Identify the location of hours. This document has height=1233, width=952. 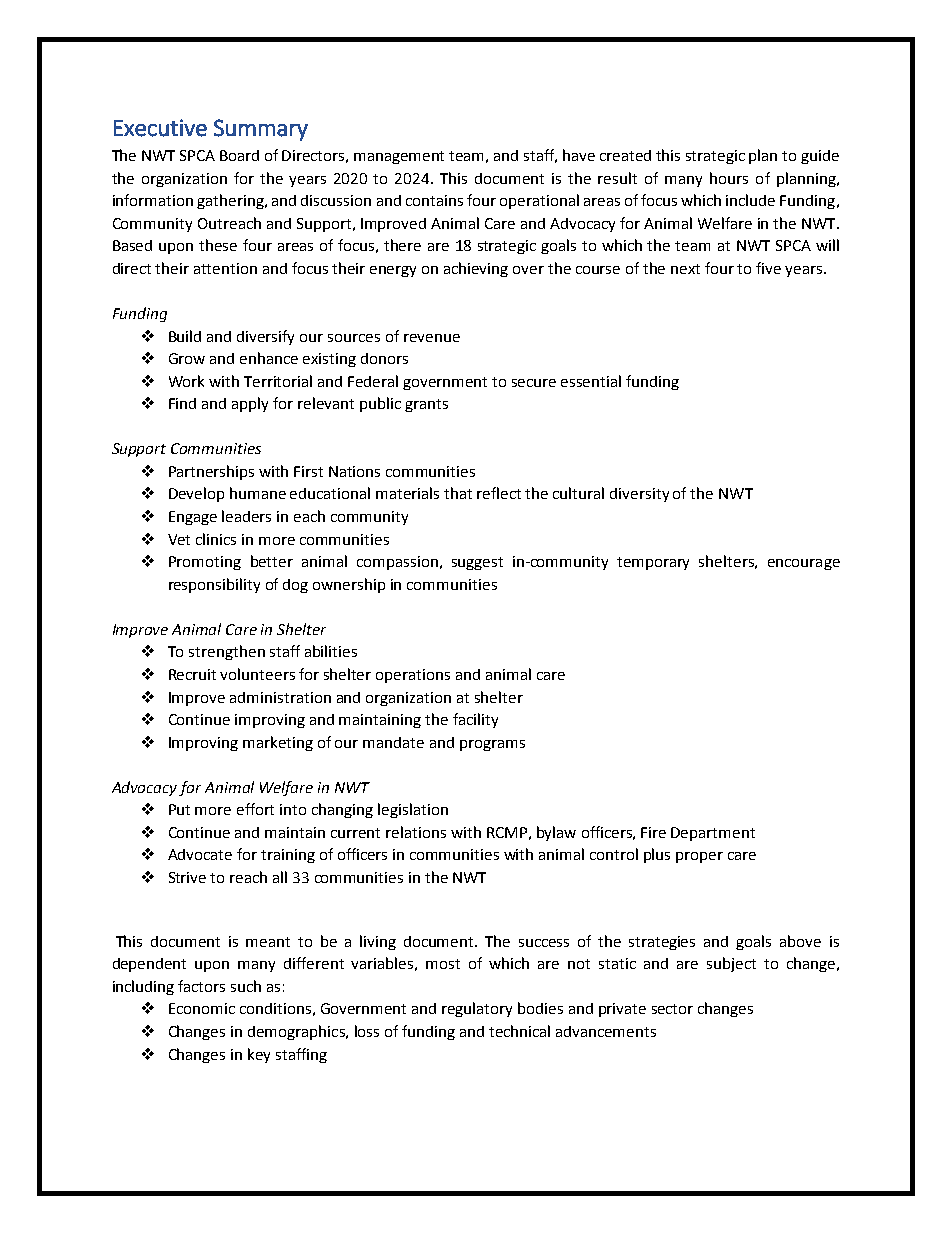
(729, 178).
